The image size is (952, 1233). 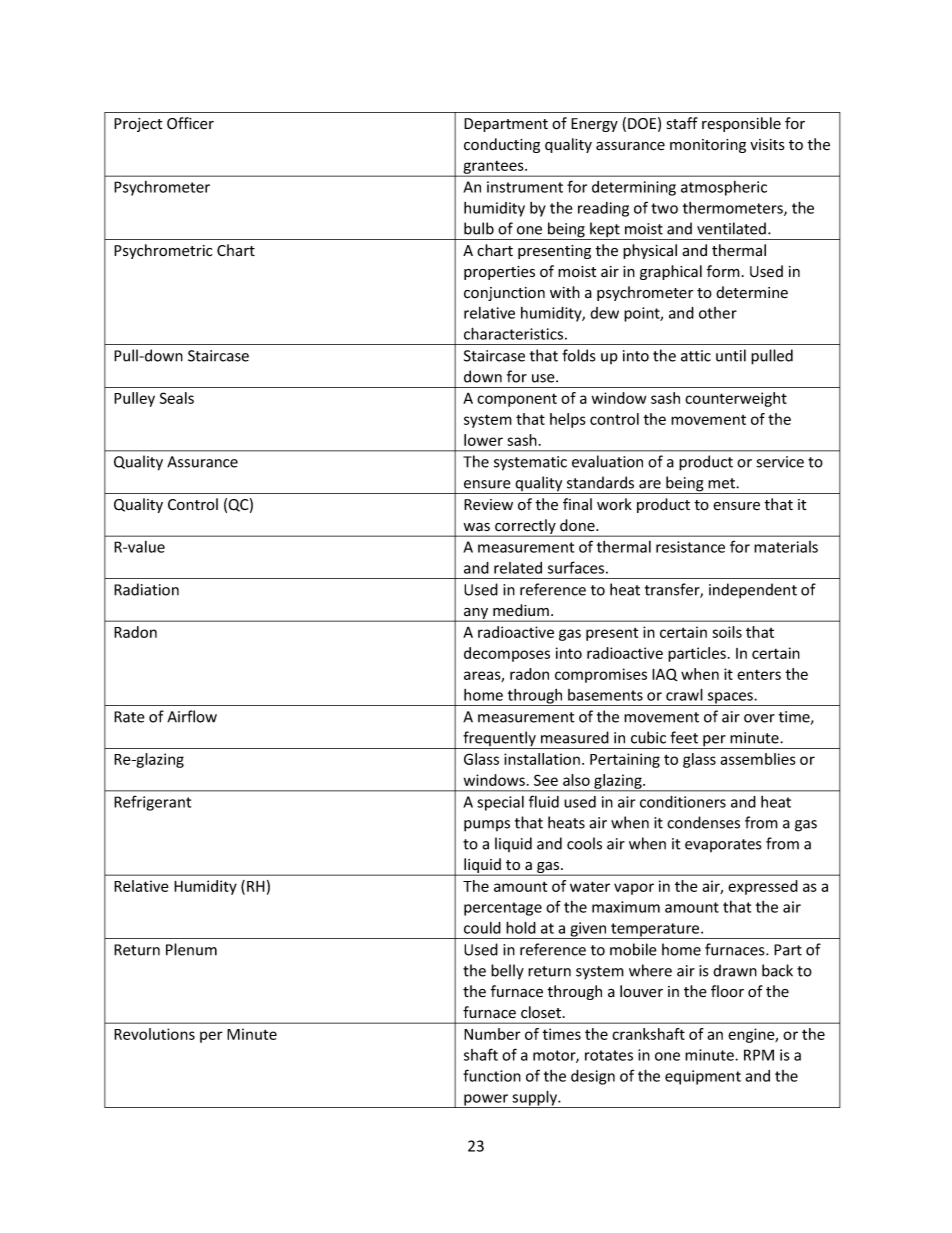 I want to click on monitoring, so click(x=708, y=146).
